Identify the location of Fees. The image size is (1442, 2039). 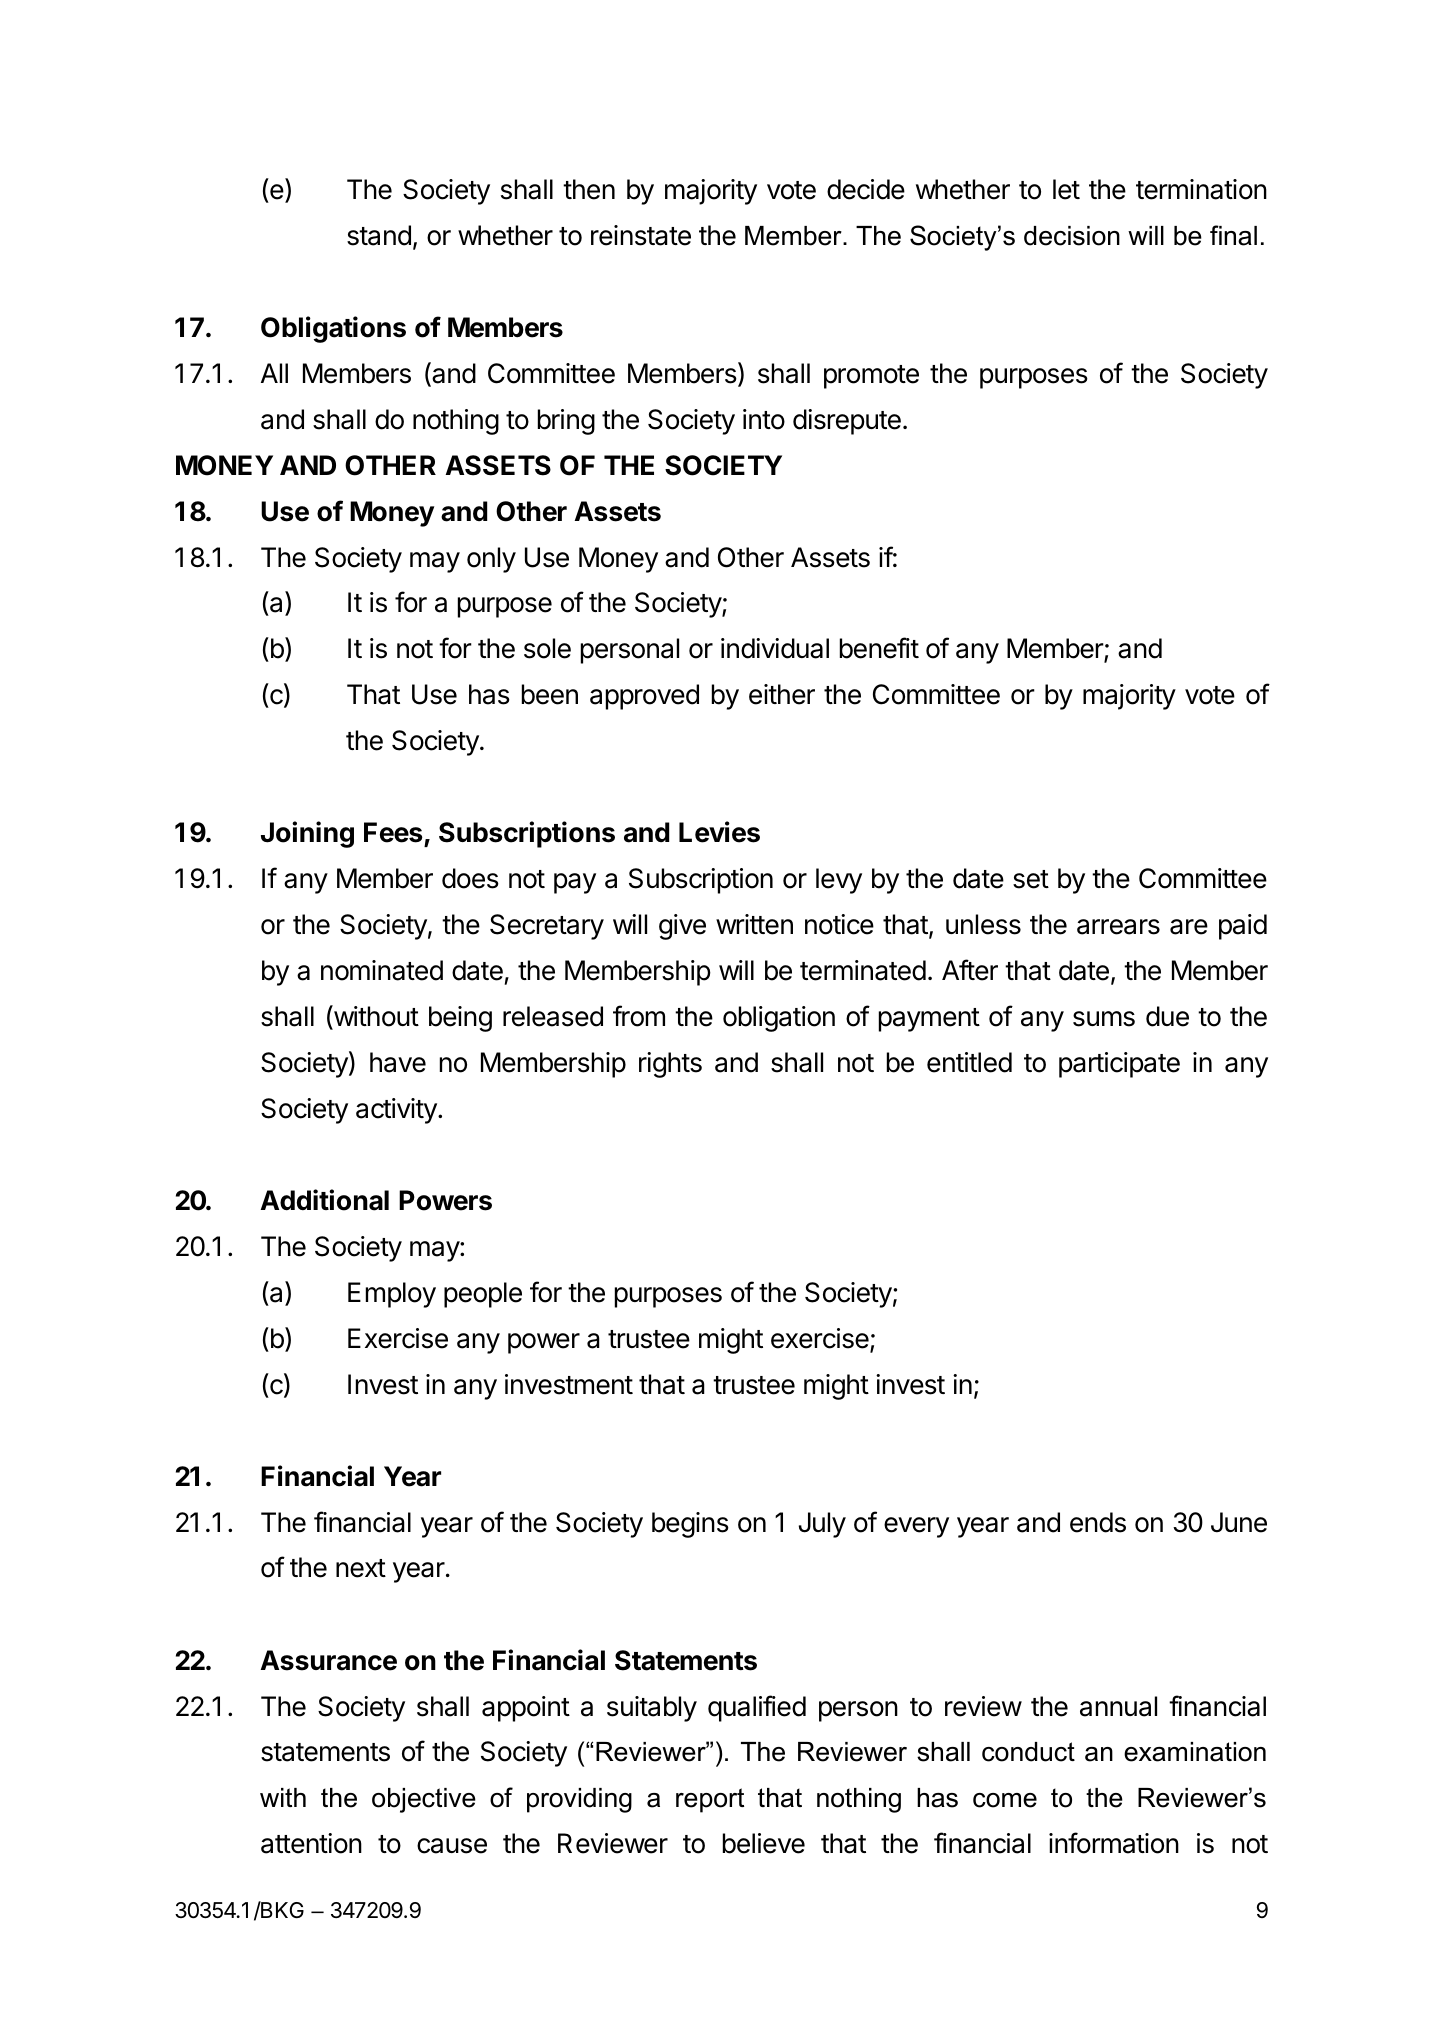
(394, 834).
